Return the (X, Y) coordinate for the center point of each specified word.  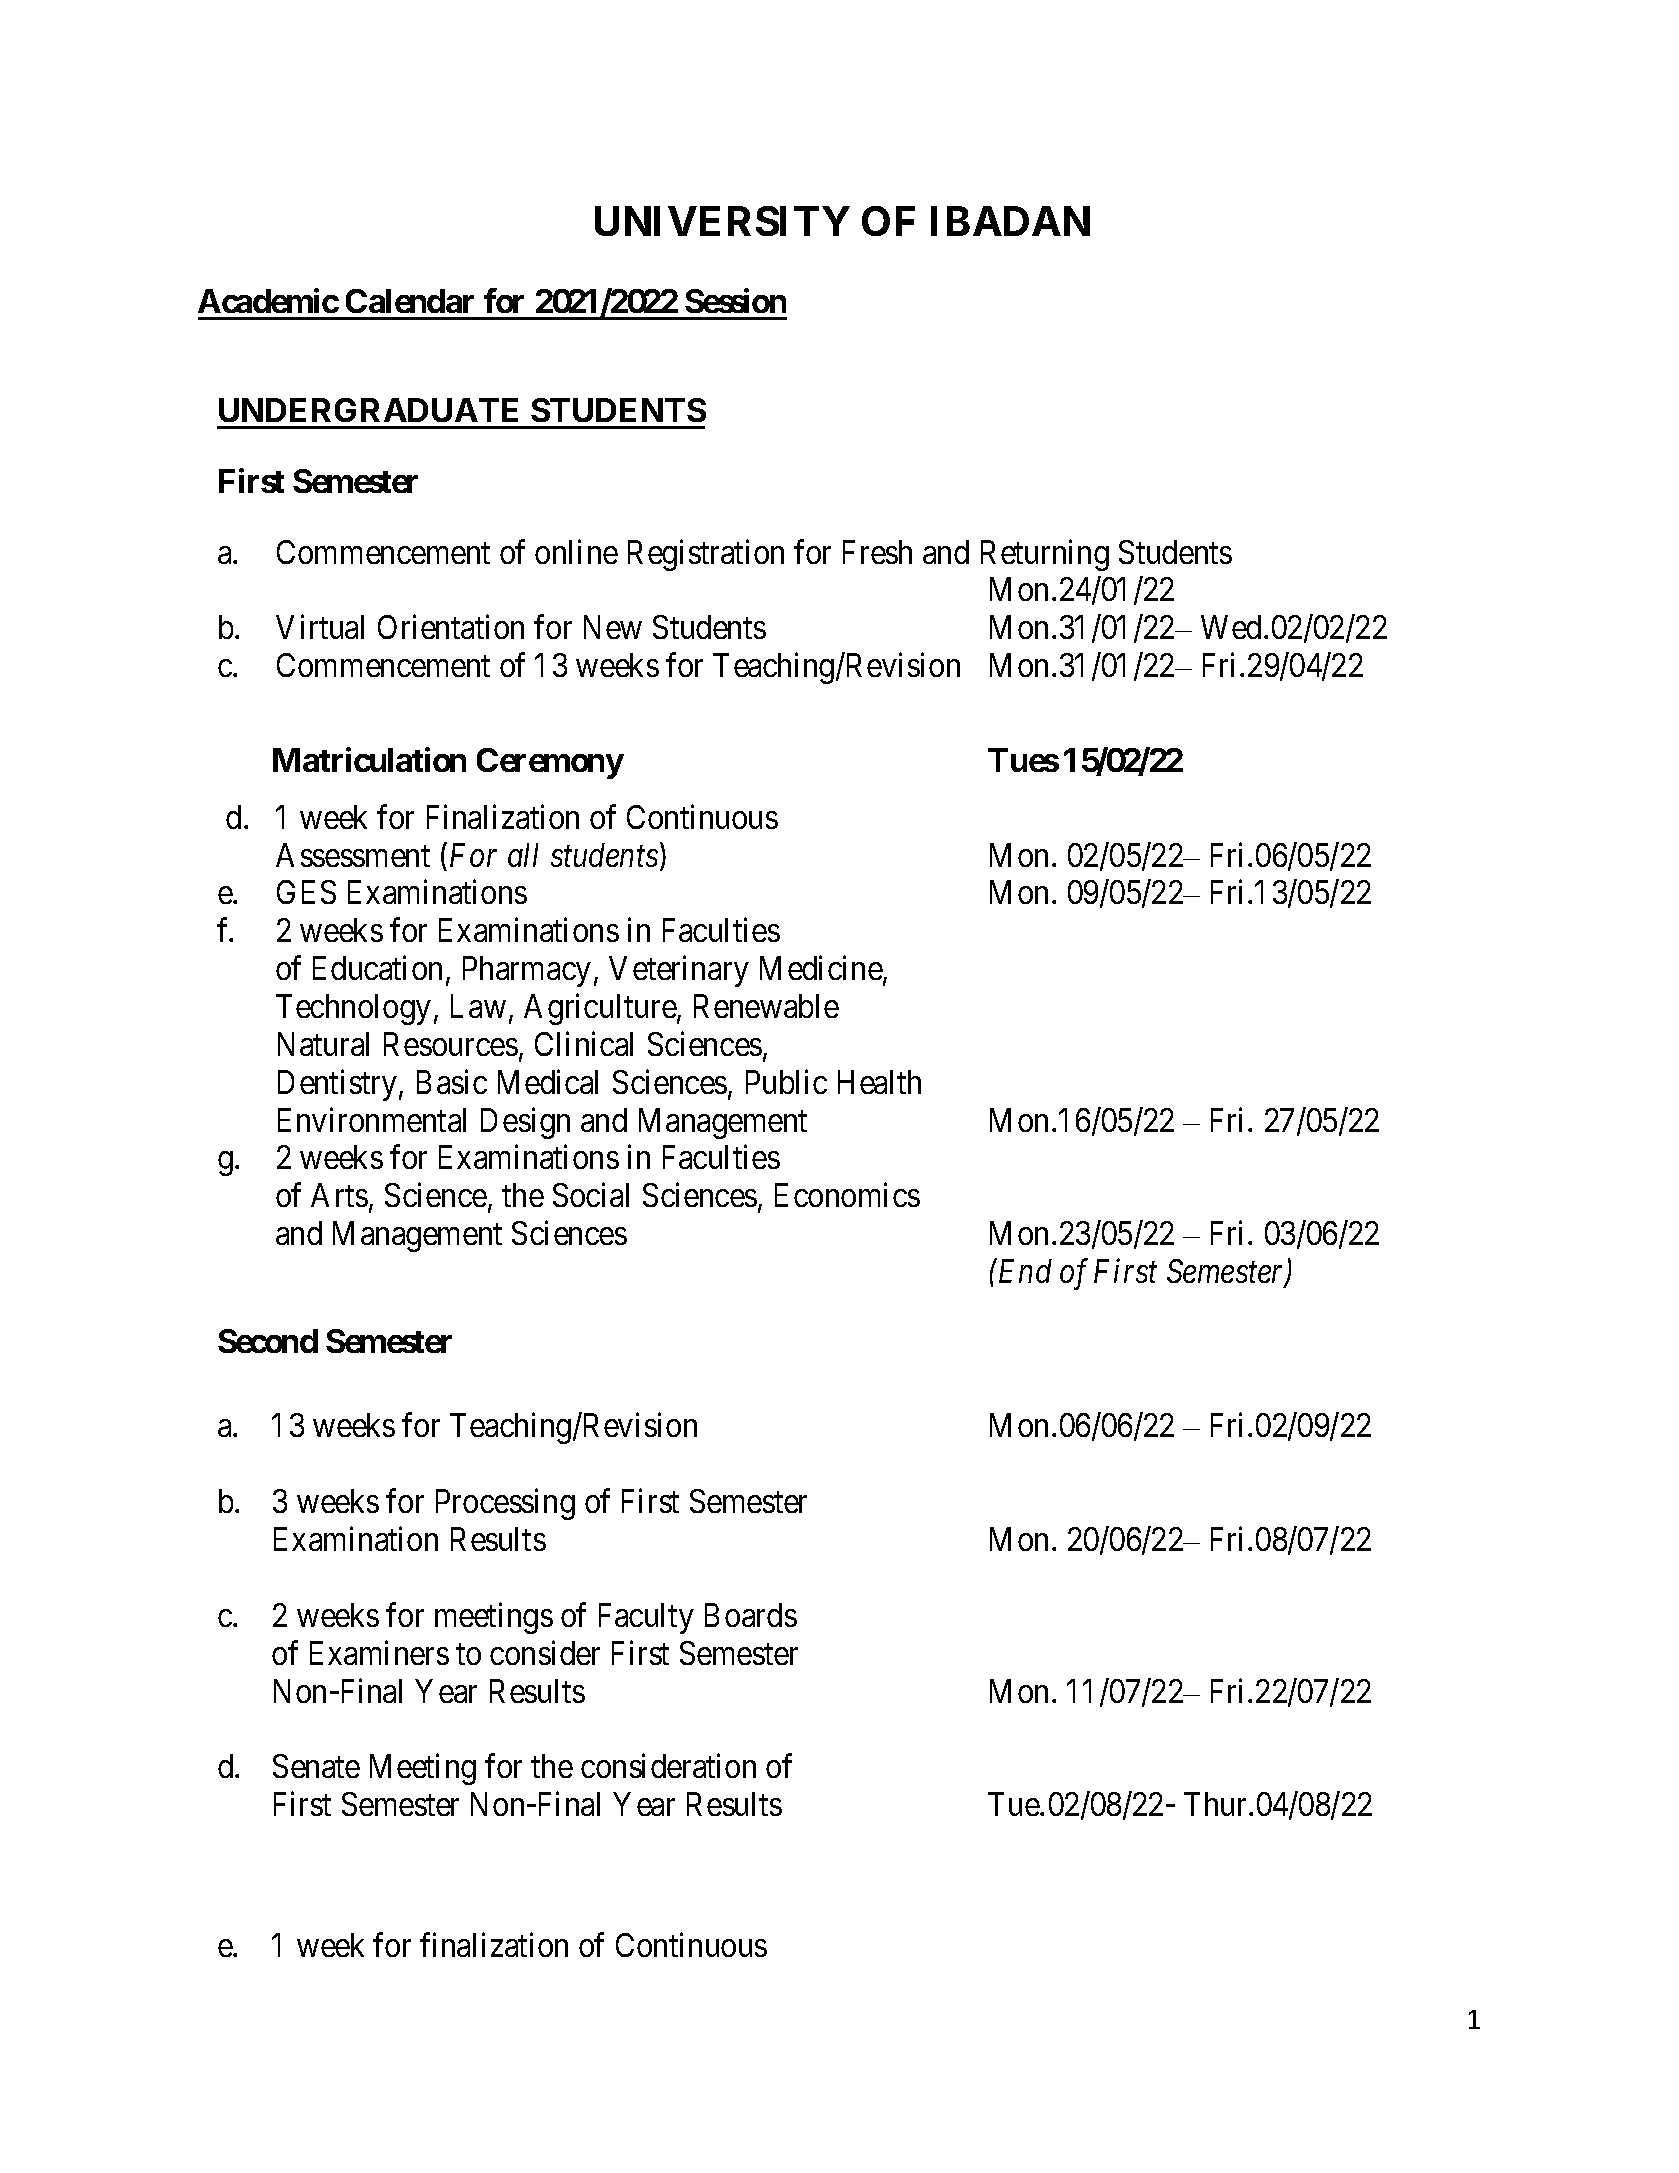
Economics (847, 1195)
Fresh (877, 552)
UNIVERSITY (722, 221)
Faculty (646, 1618)
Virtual (320, 627)
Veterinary (679, 971)
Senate (316, 1766)
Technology (353, 1009)
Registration (706, 555)
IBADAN (1010, 221)
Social (591, 1195)
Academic (268, 300)
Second (268, 1341)
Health (879, 1082)
